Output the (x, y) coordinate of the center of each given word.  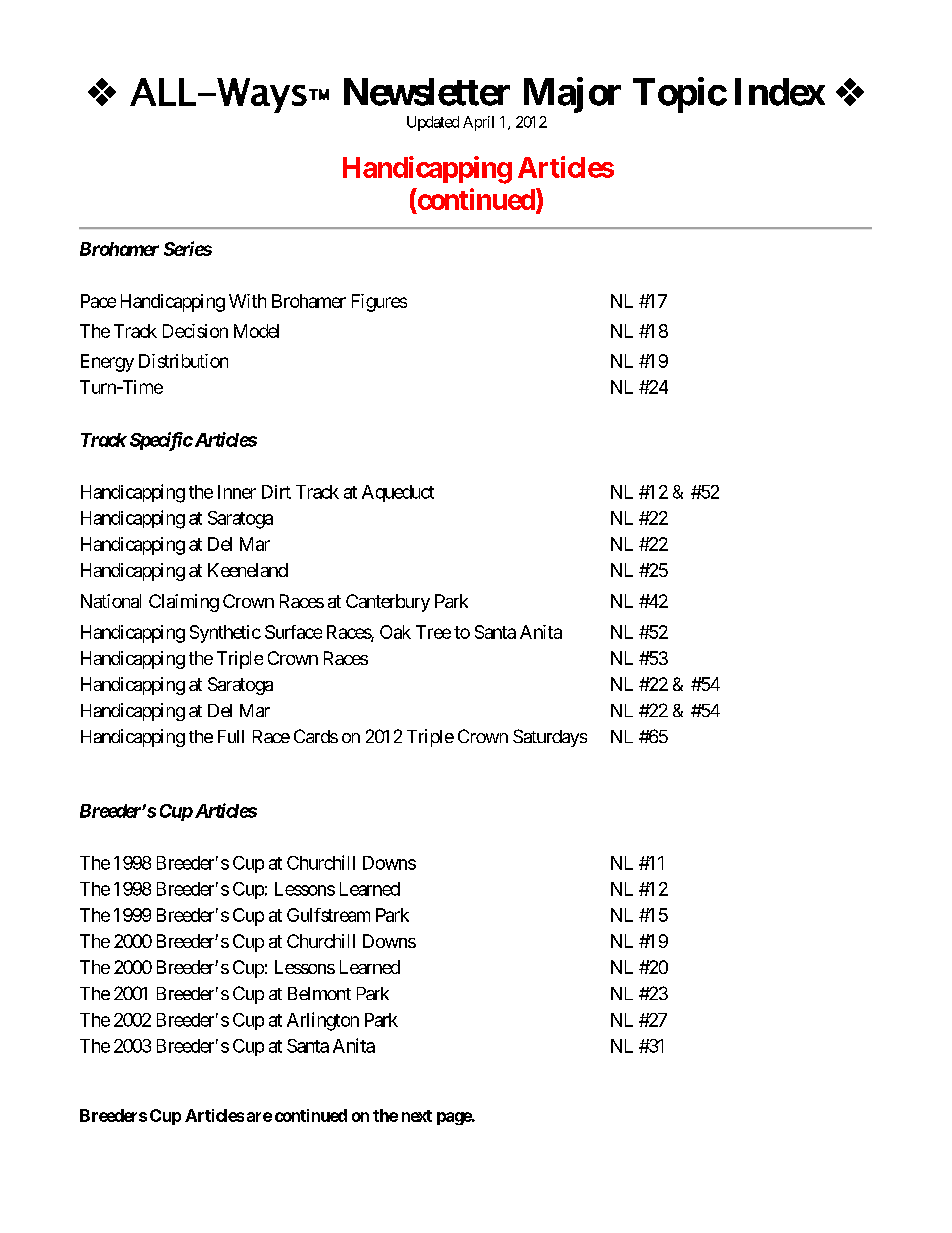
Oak (395, 632)
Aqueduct (398, 493)
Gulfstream (328, 915)
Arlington (323, 1021)
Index (780, 92)
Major (572, 95)
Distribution (183, 361)
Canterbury (388, 603)
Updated (433, 123)
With (247, 301)
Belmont (319, 993)
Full (231, 736)
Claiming (184, 603)
